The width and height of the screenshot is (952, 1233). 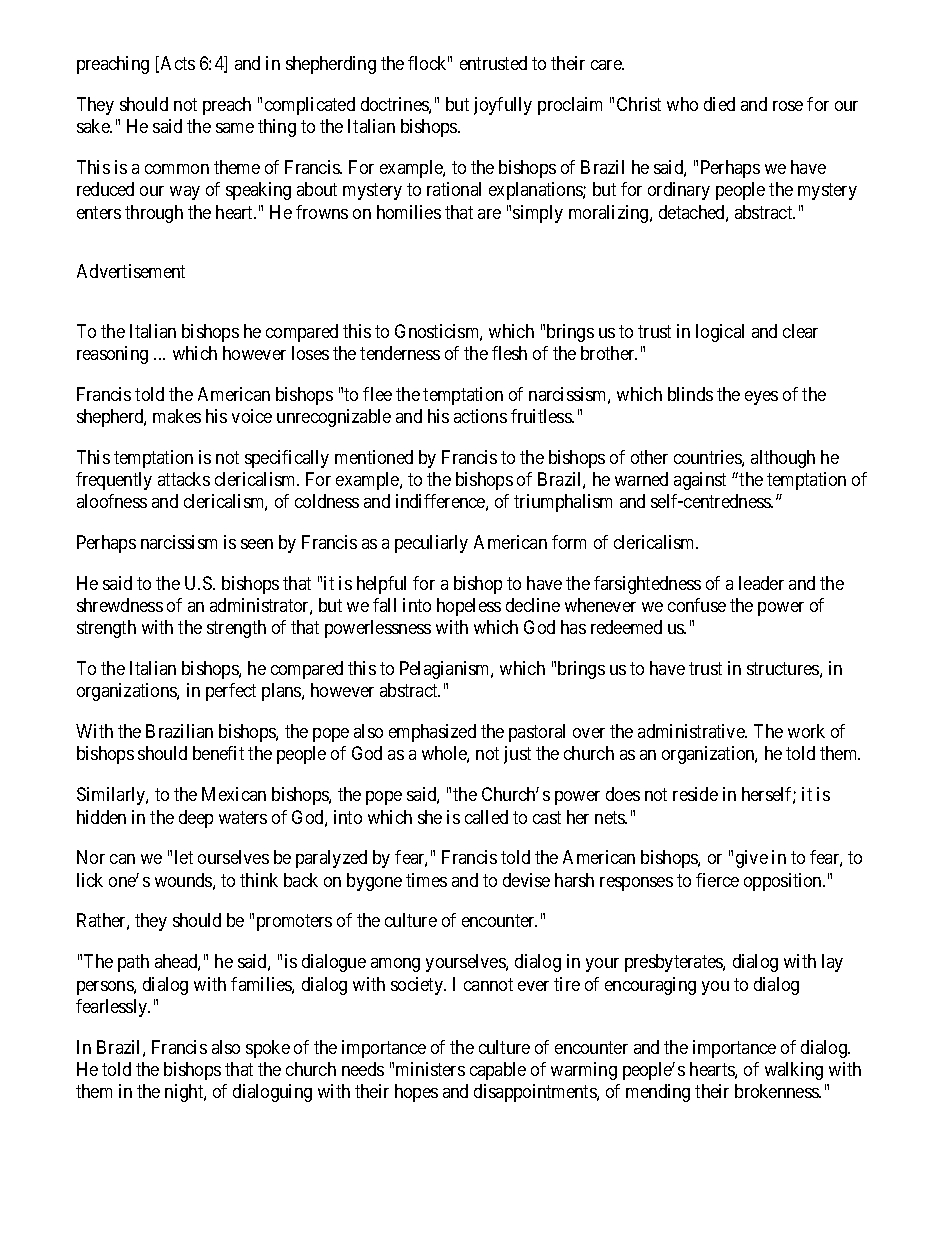 What do you see at coordinates (268, 1049) in the screenshot?
I see `spoke` at bounding box center [268, 1049].
